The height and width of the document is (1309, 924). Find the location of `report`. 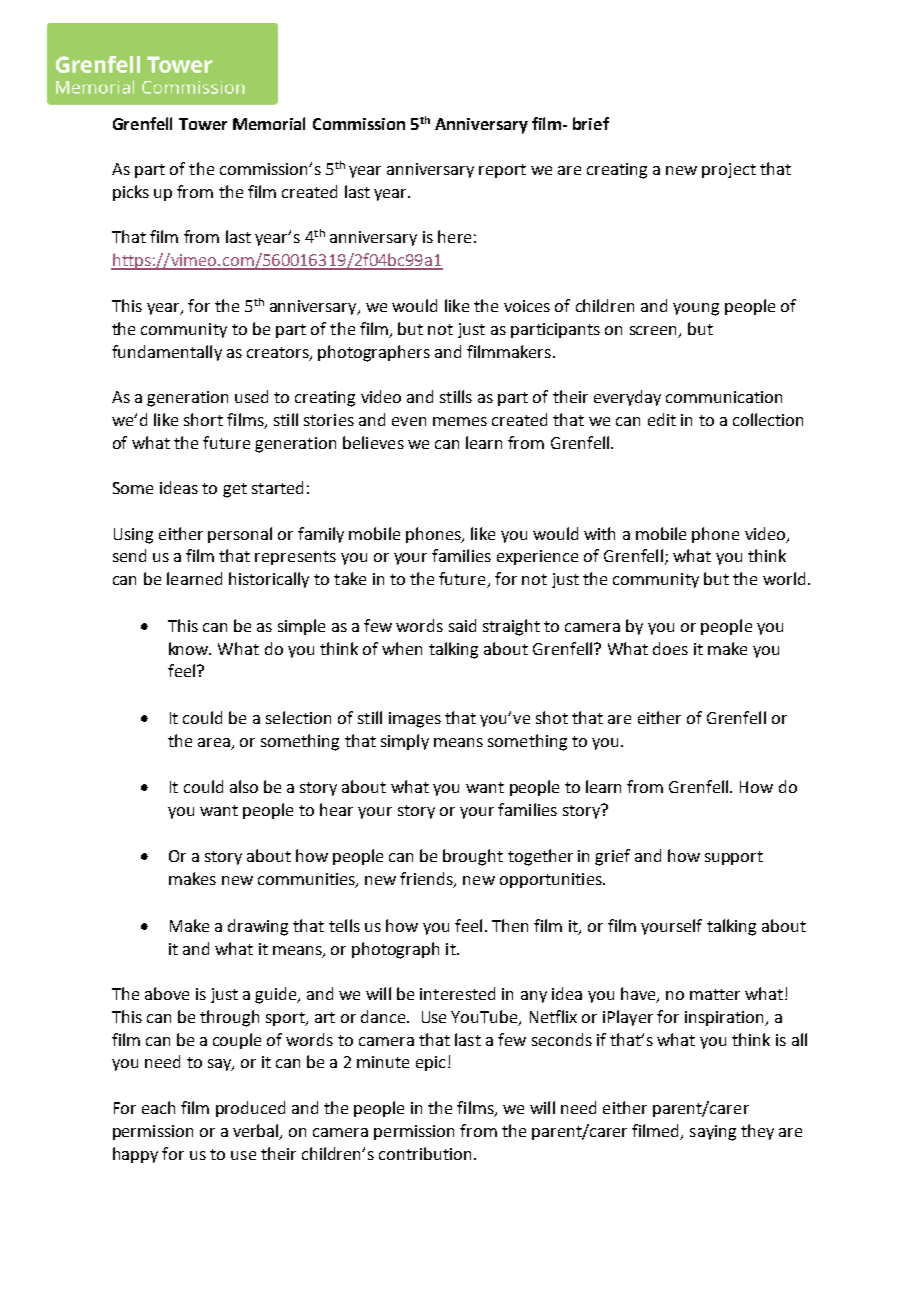

report is located at coordinates (502, 171).
